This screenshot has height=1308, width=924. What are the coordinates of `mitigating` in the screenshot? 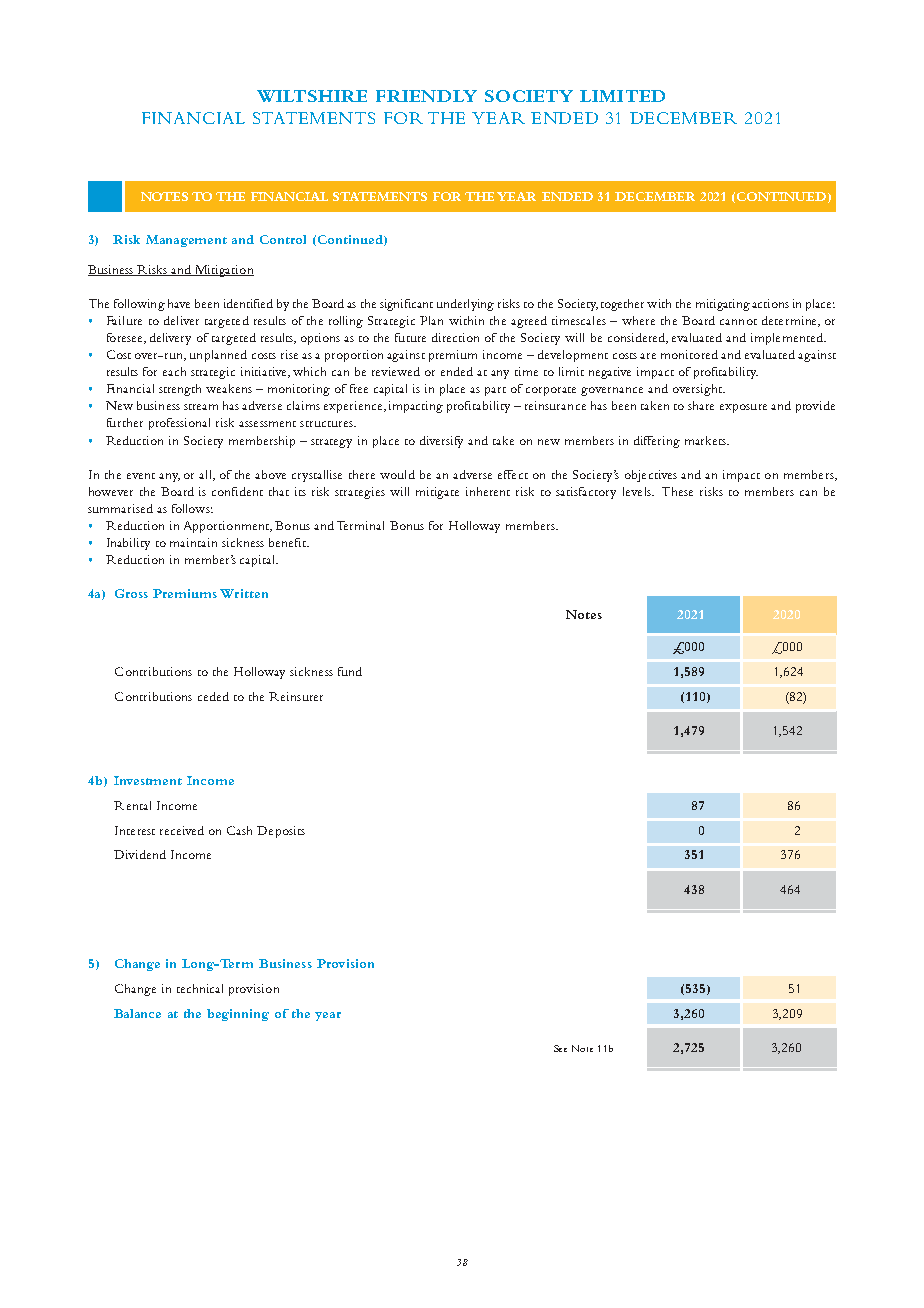 It's located at (723, 305).
